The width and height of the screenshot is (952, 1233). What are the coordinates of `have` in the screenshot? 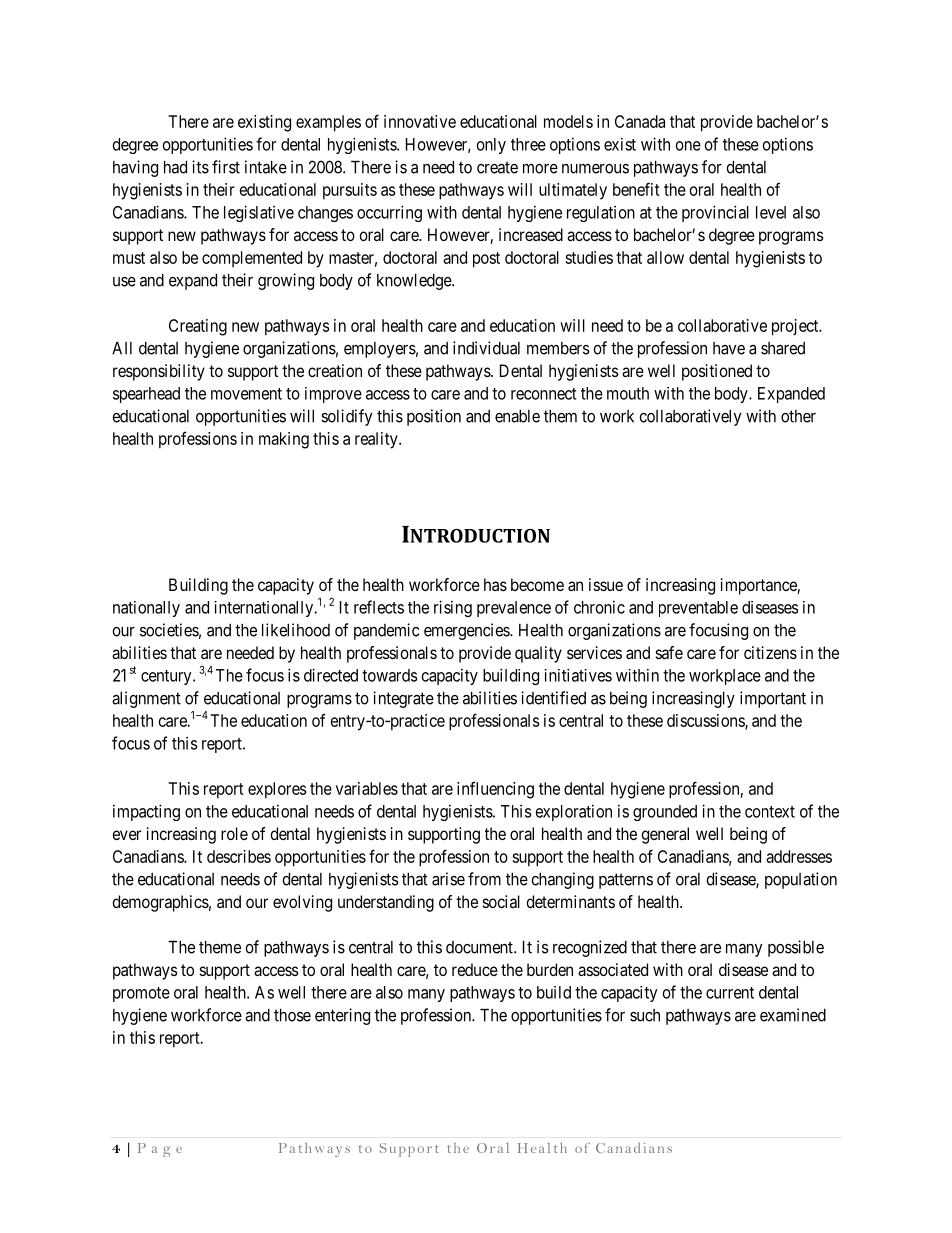 It's located at (729, 348).
